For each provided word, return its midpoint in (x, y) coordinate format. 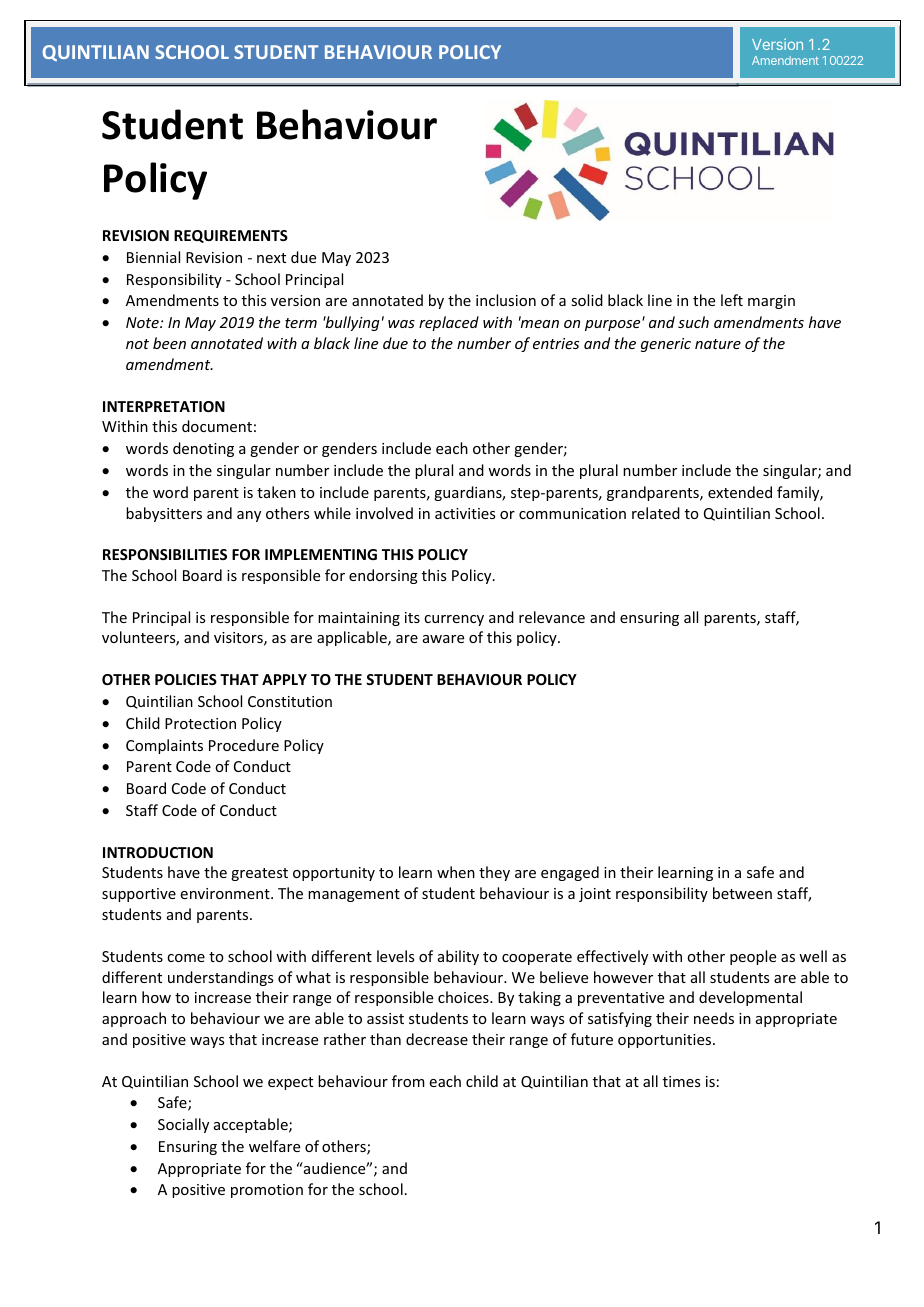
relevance (552, 617)
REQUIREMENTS (231, 236)
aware (443, 639)
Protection (200, 723)
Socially (183, 1125)
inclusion (506, 300)
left (732, 300)
